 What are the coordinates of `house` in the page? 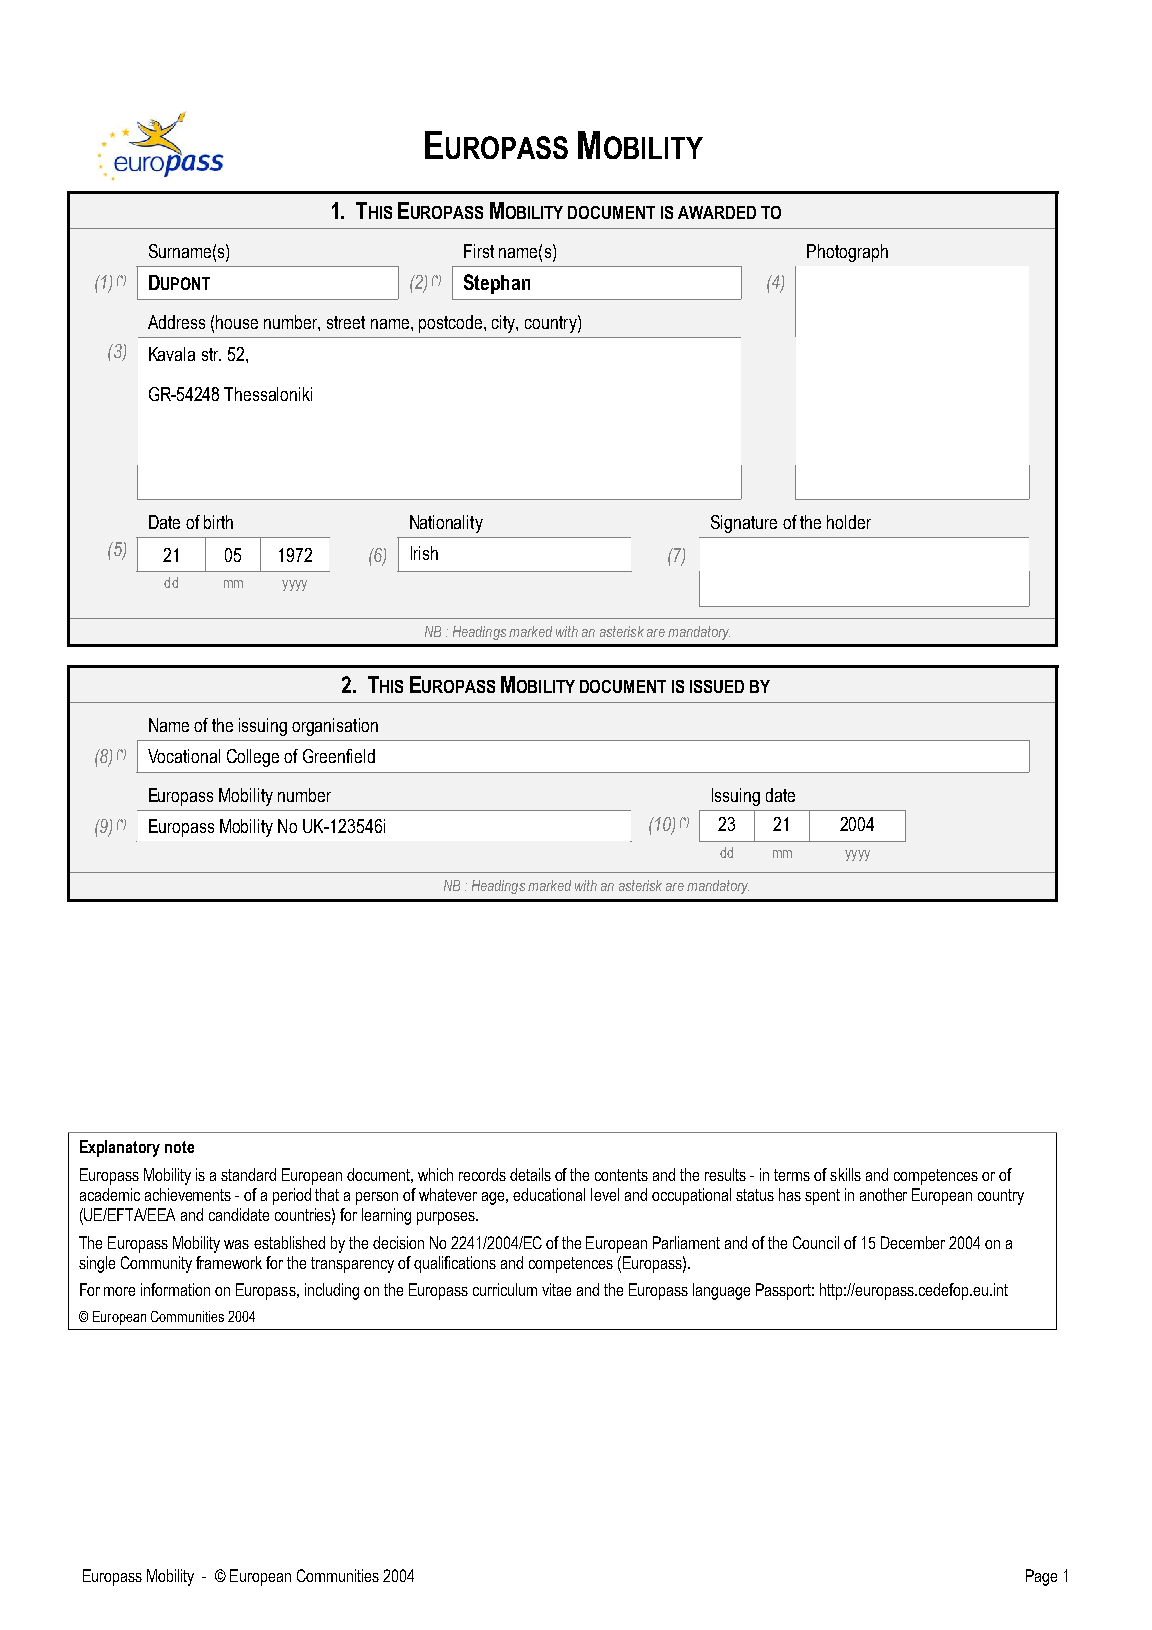 It's located at (237, 322).
